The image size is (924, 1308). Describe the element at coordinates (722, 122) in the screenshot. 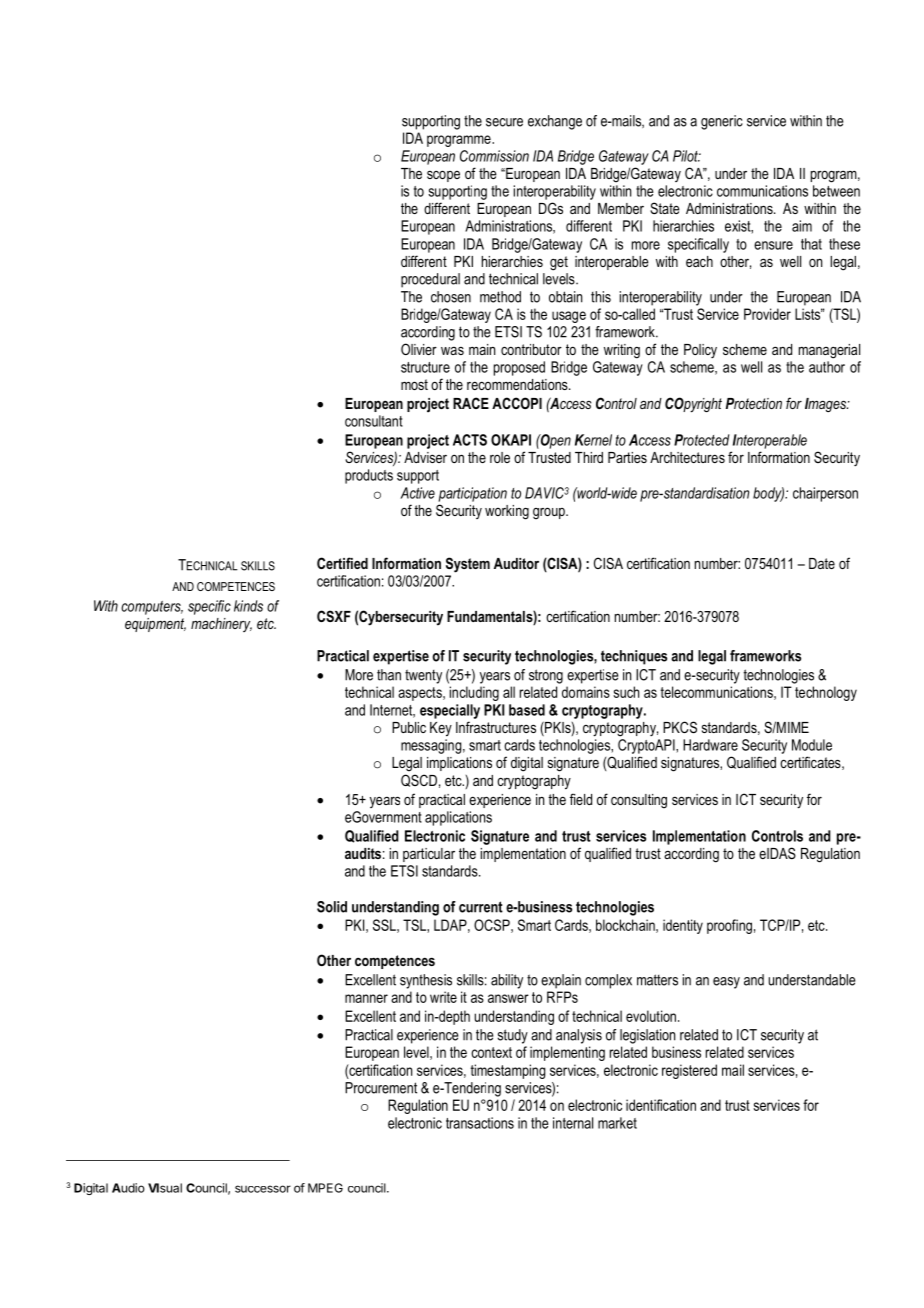

I see `generic` at that location.
